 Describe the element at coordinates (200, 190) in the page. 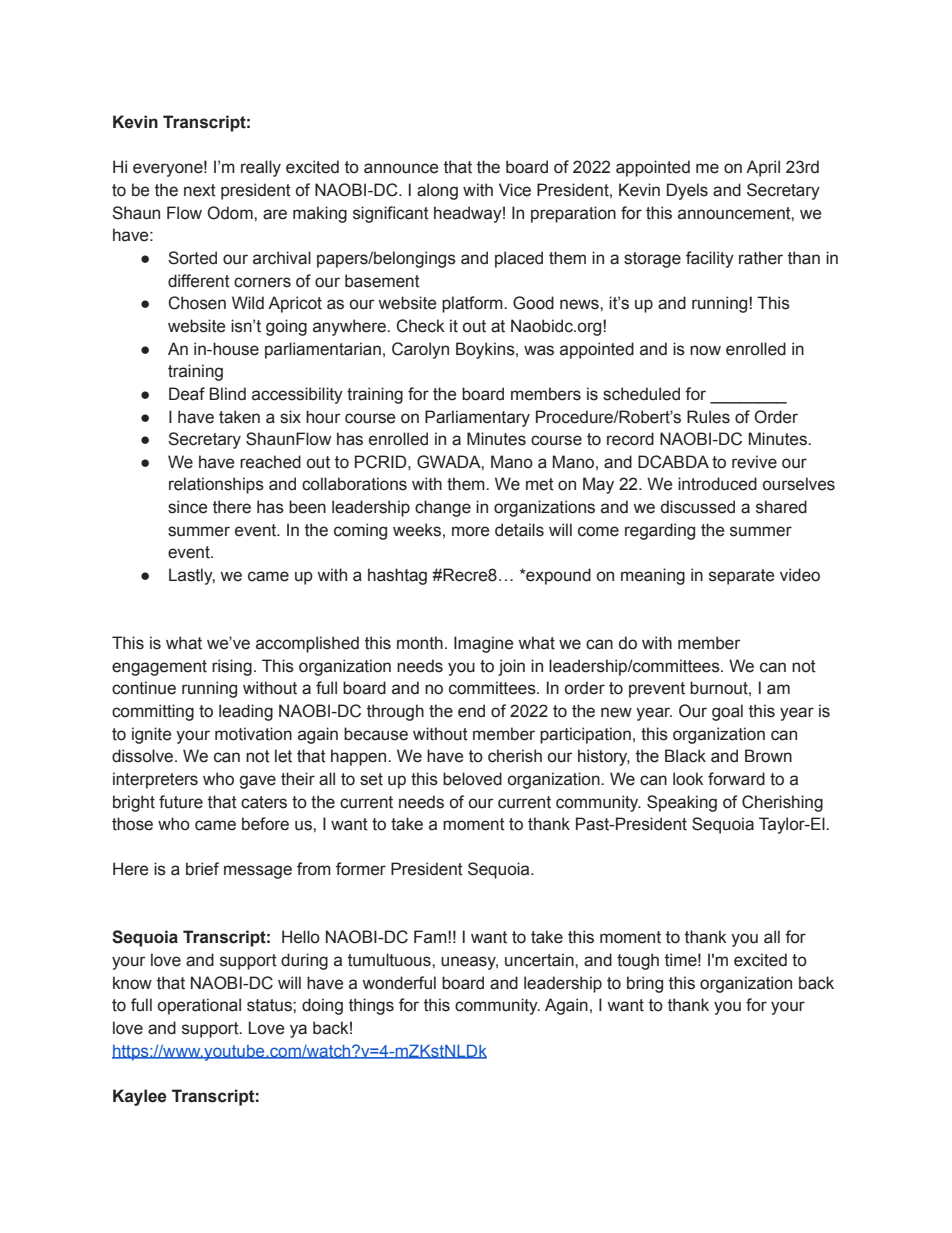

I see `next` at that location.
